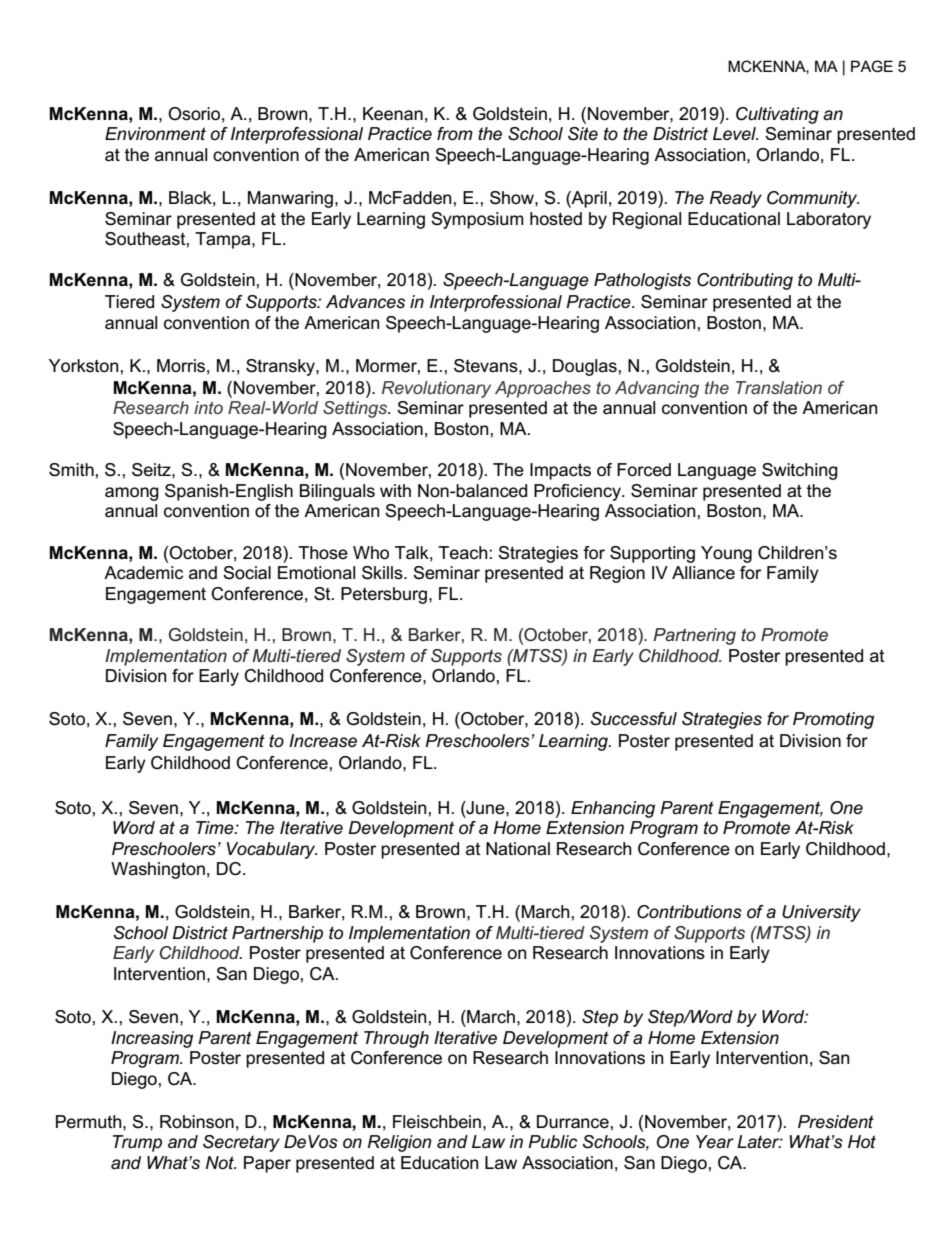 The image size is (952, 1233). What do you see at coordinates (400, 1143) in the screenshot?
I see `Religion` at bounding box center [400, 1143].
